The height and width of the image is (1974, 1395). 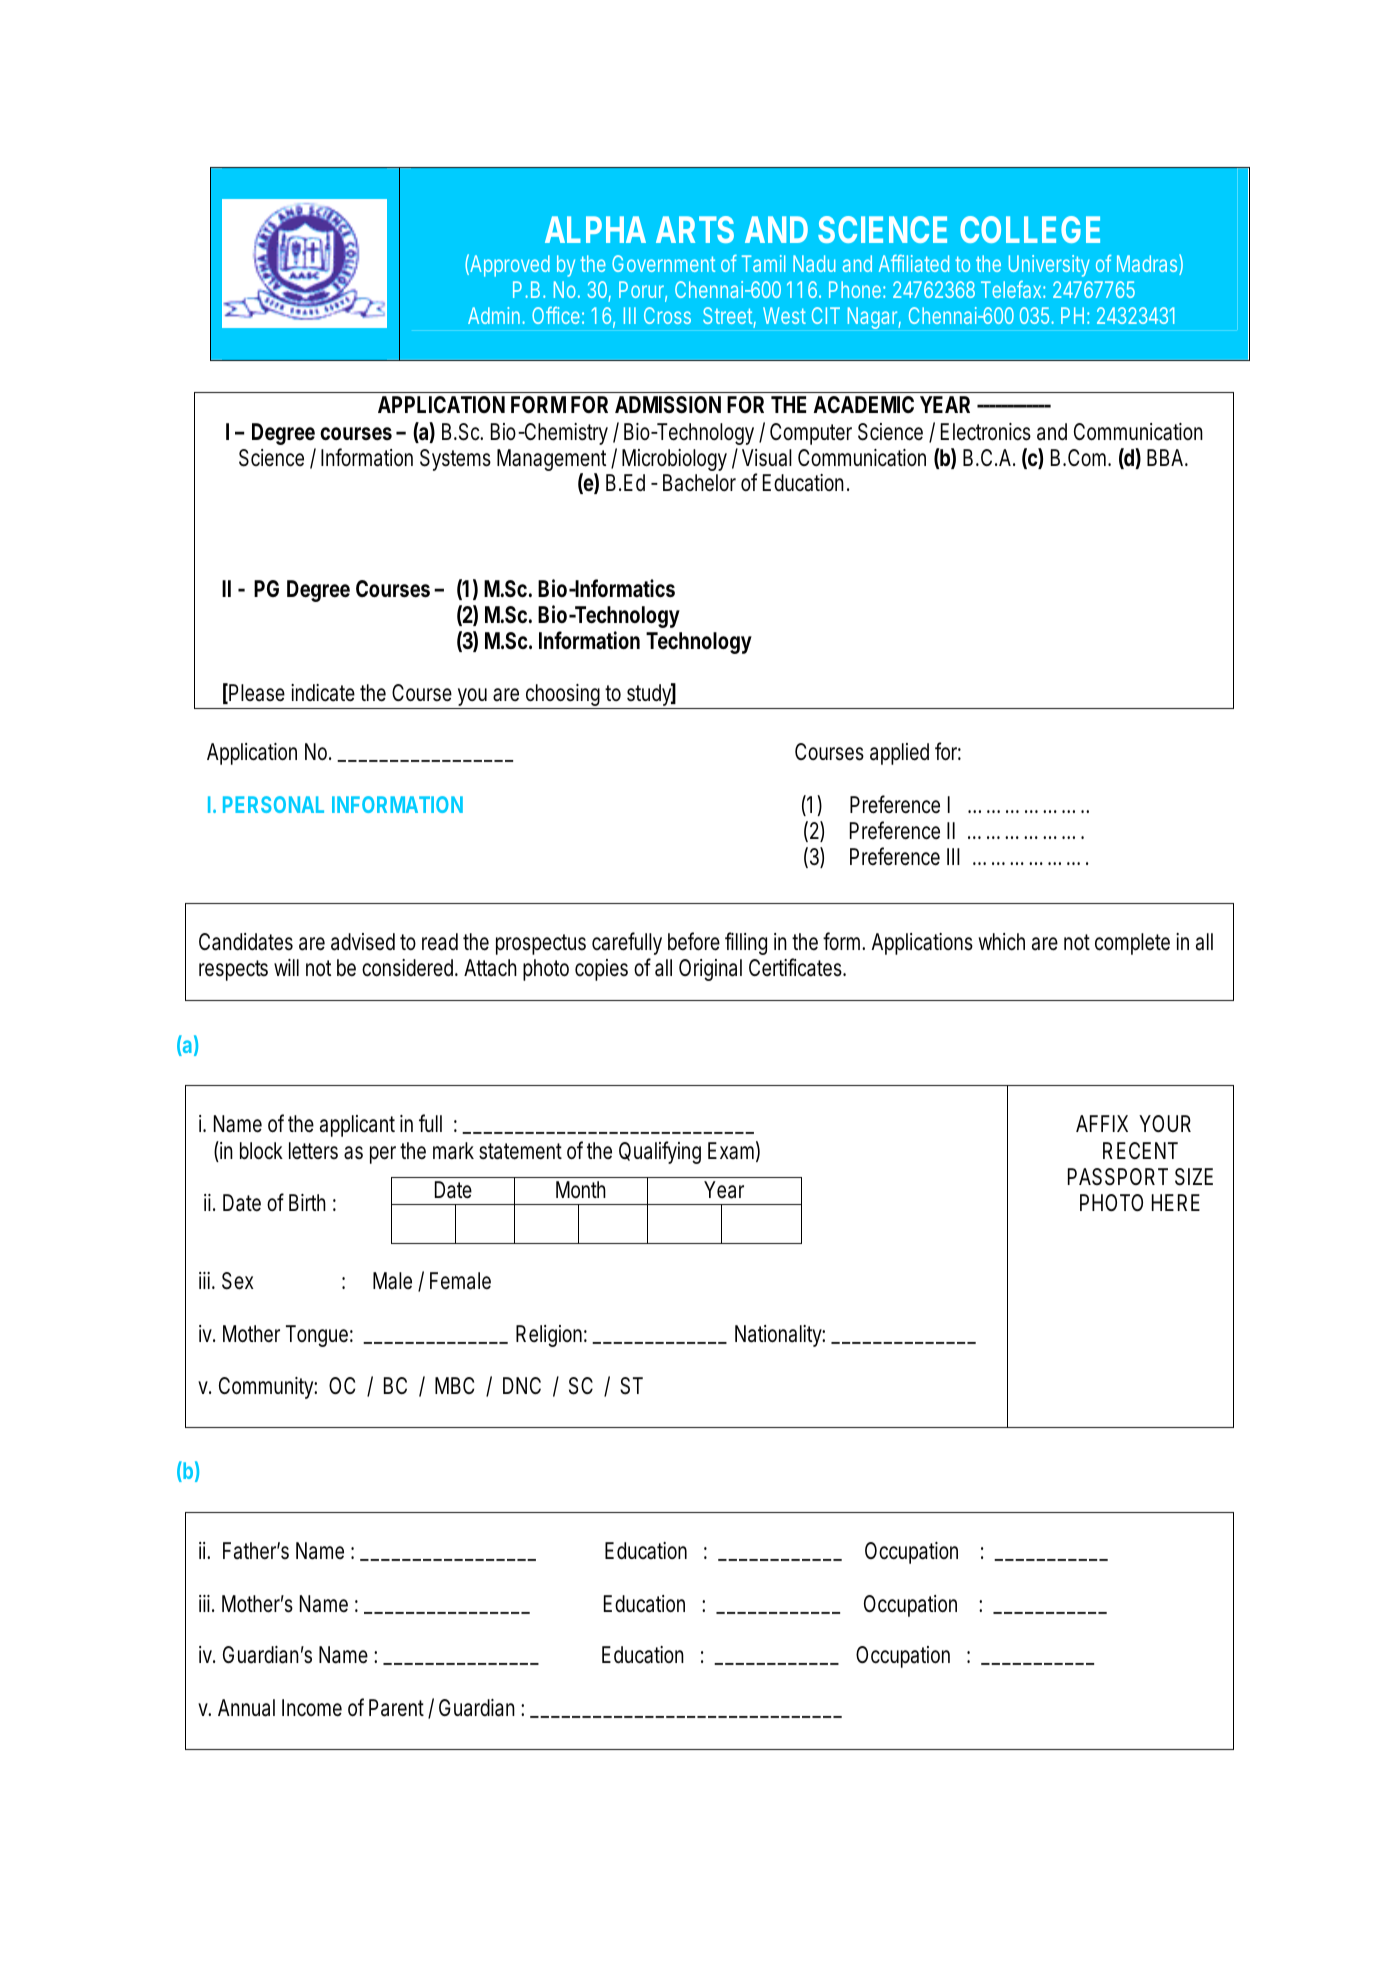 What do you see at coordinates (710, 970) in the image?
I see `Original` at bounding box center [710, 970].
